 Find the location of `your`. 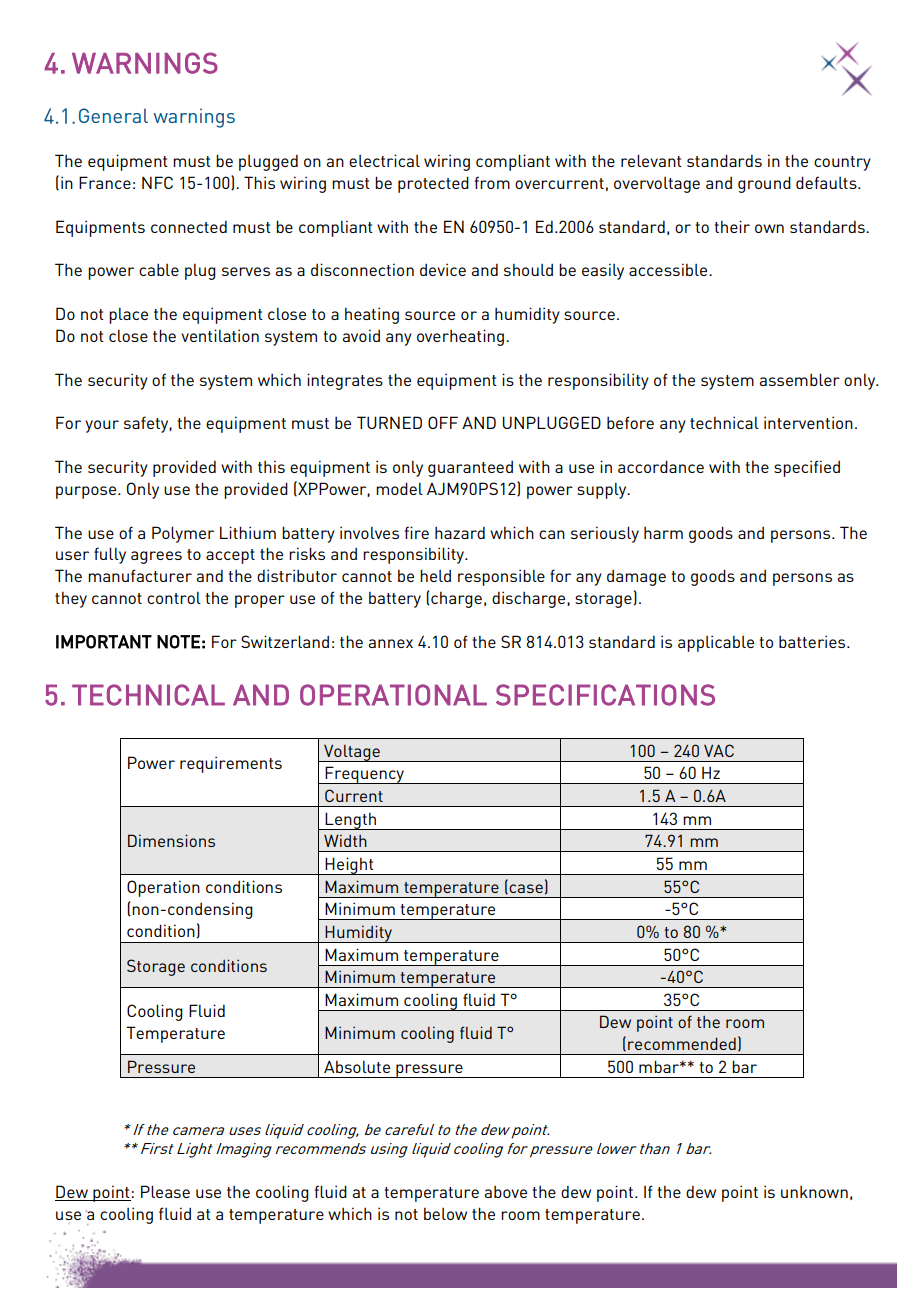

your is located at coordinates (102, 426).
